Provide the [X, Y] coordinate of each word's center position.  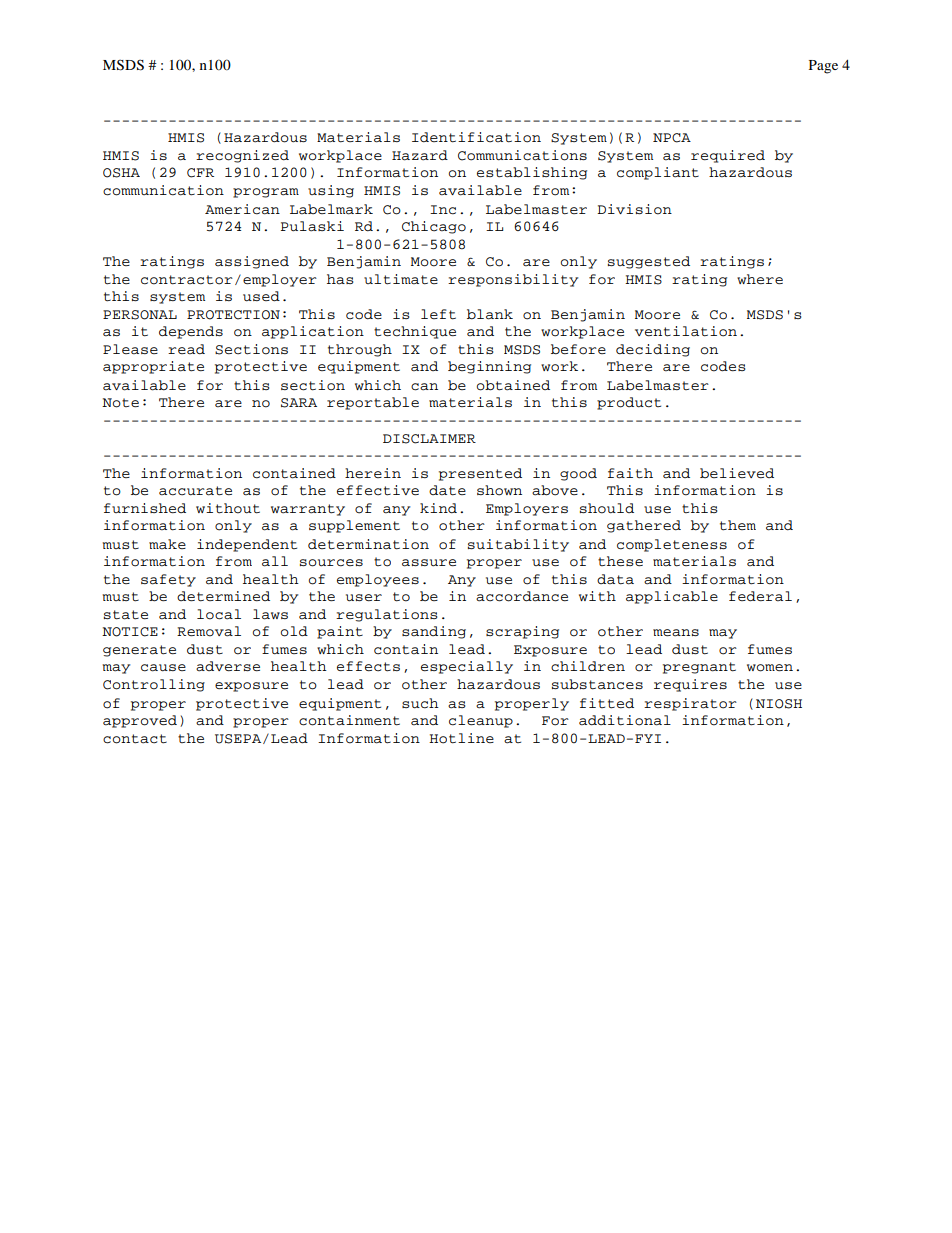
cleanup [481, 721]
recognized [242, 156]
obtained [513, 385]
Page [823, 67]
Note [120, 403]
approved [140, 721]
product [629, 403]
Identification [476, 137]
